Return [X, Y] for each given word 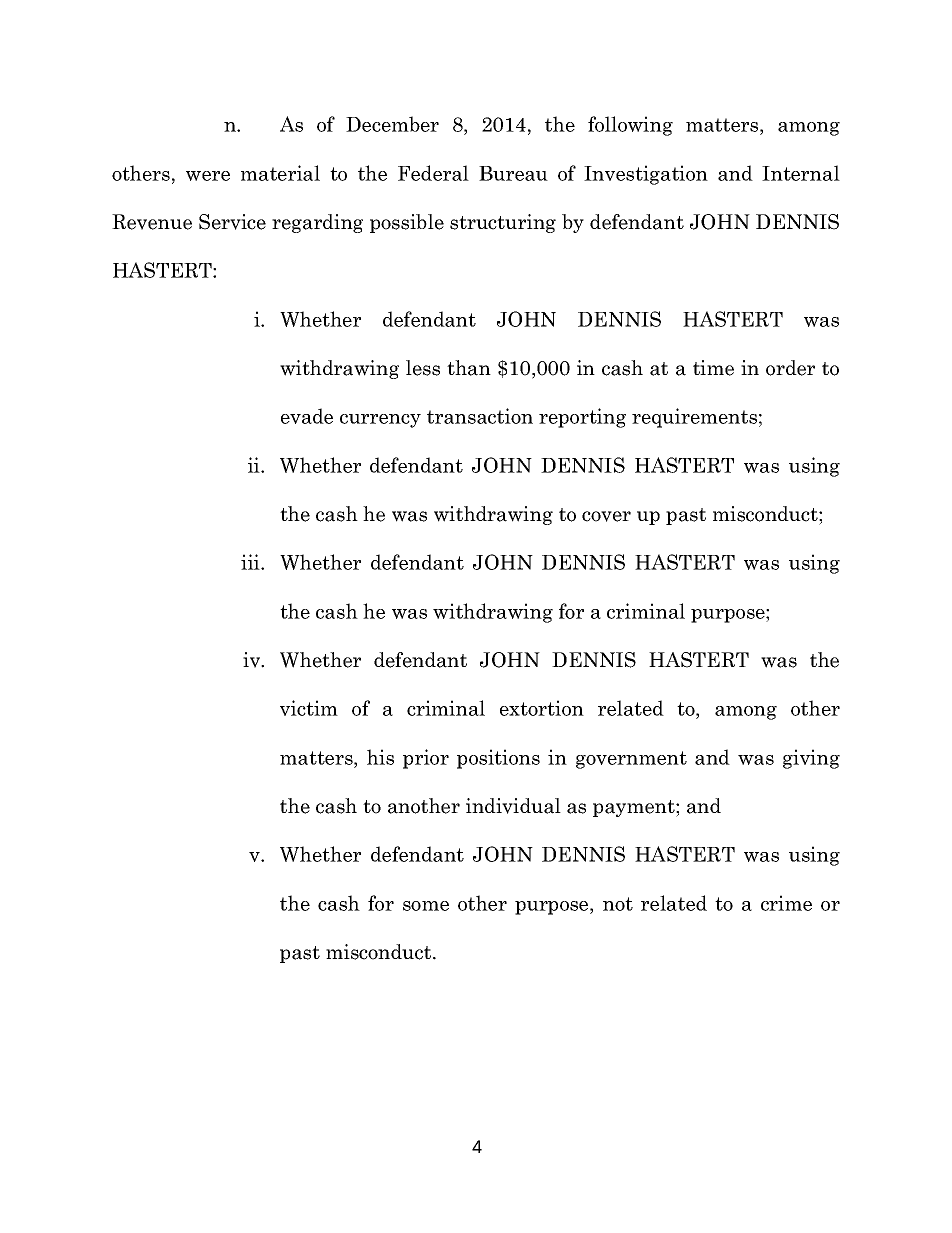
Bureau [513, 173]
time [713, 368]
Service [232, 222]
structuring [503, 223]
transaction [480, 416]
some [426, 906]
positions [498, 759]
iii [251, 562]
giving [811, 759]
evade [307, 416]
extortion [542, 708]
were [208, 176]
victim [309, 708]
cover [606, 516]
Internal [801, 173]
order [790, 368]
